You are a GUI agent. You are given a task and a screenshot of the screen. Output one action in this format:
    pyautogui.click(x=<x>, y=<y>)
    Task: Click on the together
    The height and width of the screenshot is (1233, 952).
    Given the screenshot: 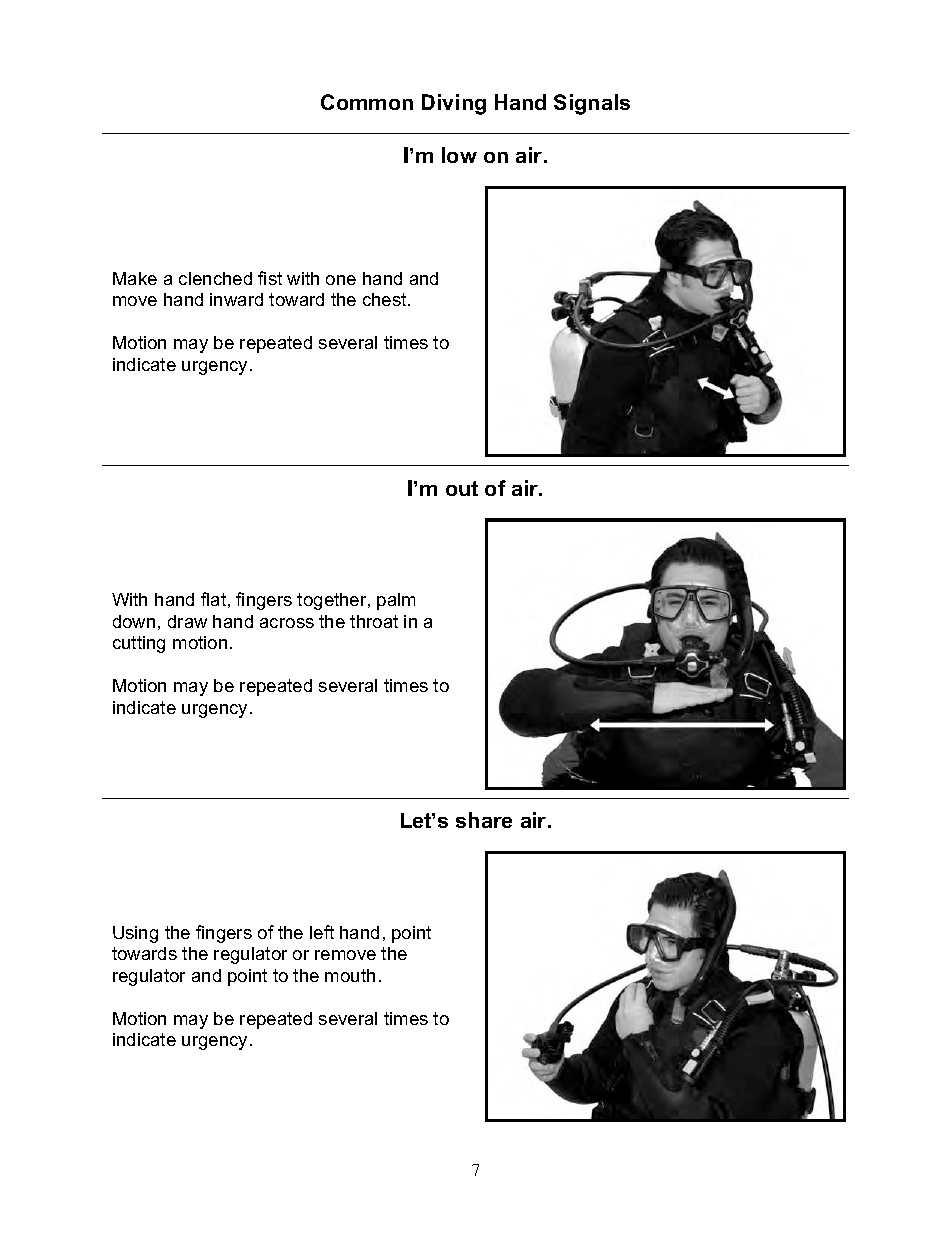 What is the action you would take?
    pyautogui.click(x=333, y=601)
